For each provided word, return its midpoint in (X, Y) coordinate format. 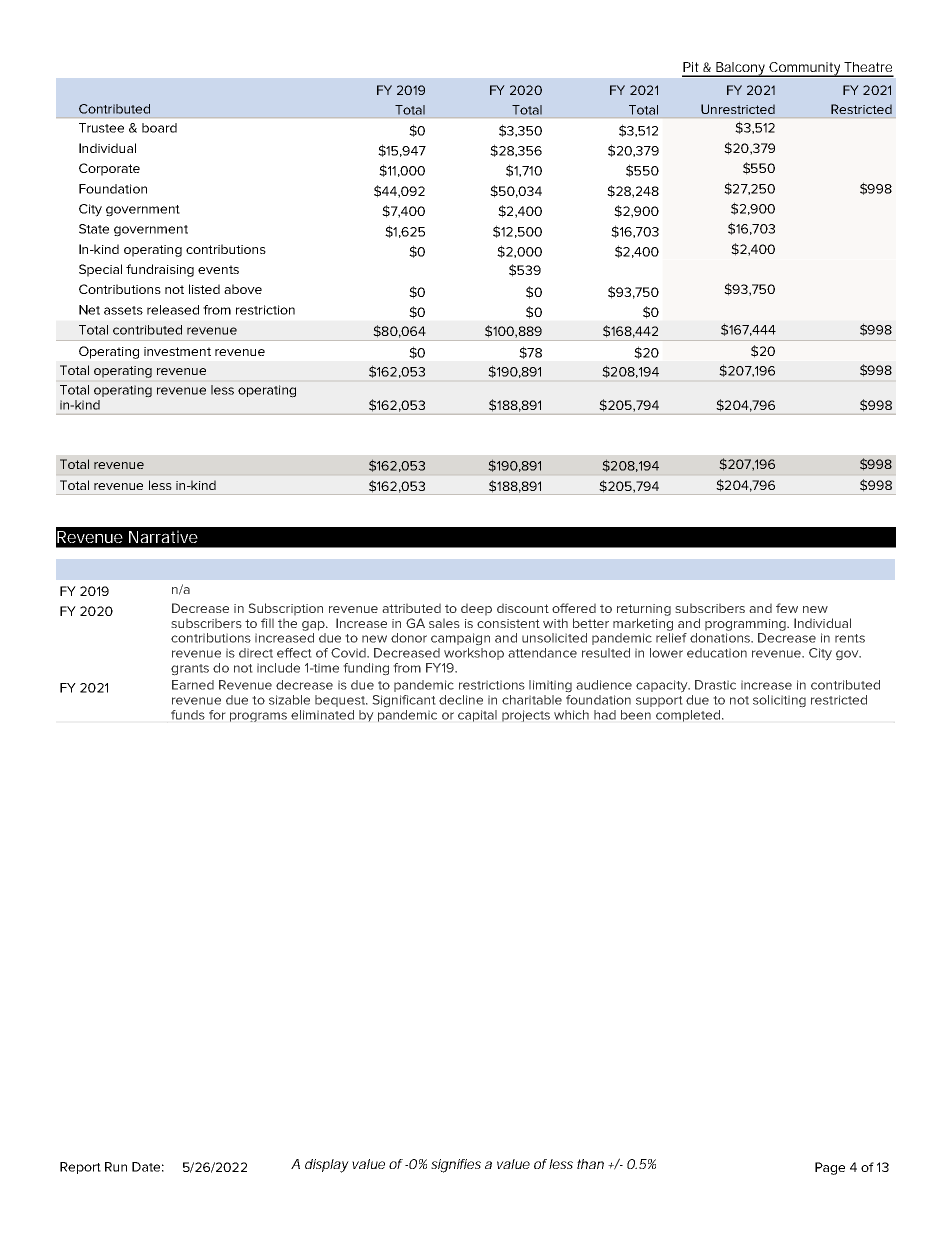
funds (188, 715)
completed (688, 716)
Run (116, 1167)
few (787, 608)
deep (476, 609)
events (218, 269)
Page (830, 1168)
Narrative (163, 536)
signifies (456, 1166)
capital (477, 716)
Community (805, 69)
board (159, 128)
